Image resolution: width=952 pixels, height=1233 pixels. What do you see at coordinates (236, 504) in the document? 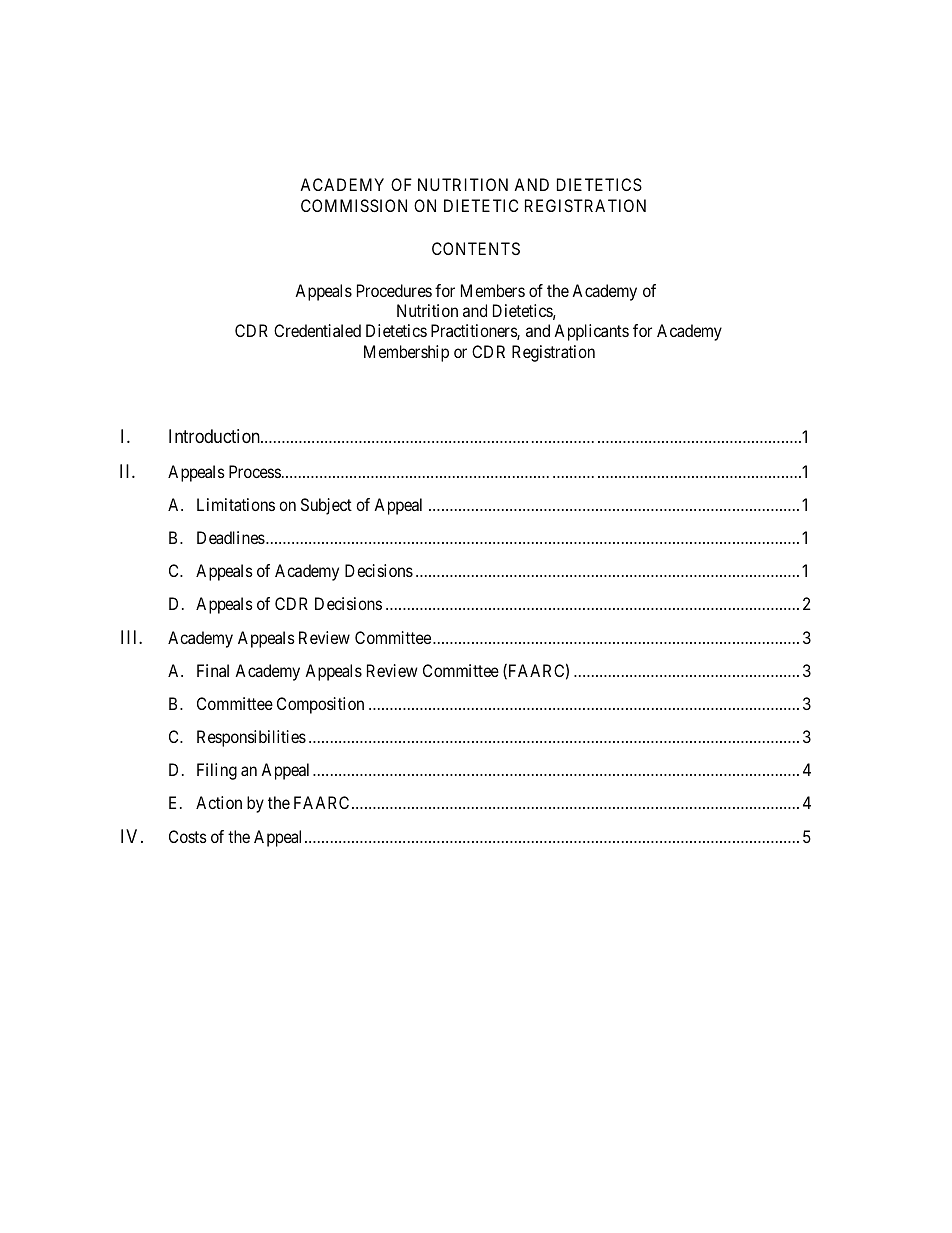
I see `Limitations` at bounding box center [236, 504].
